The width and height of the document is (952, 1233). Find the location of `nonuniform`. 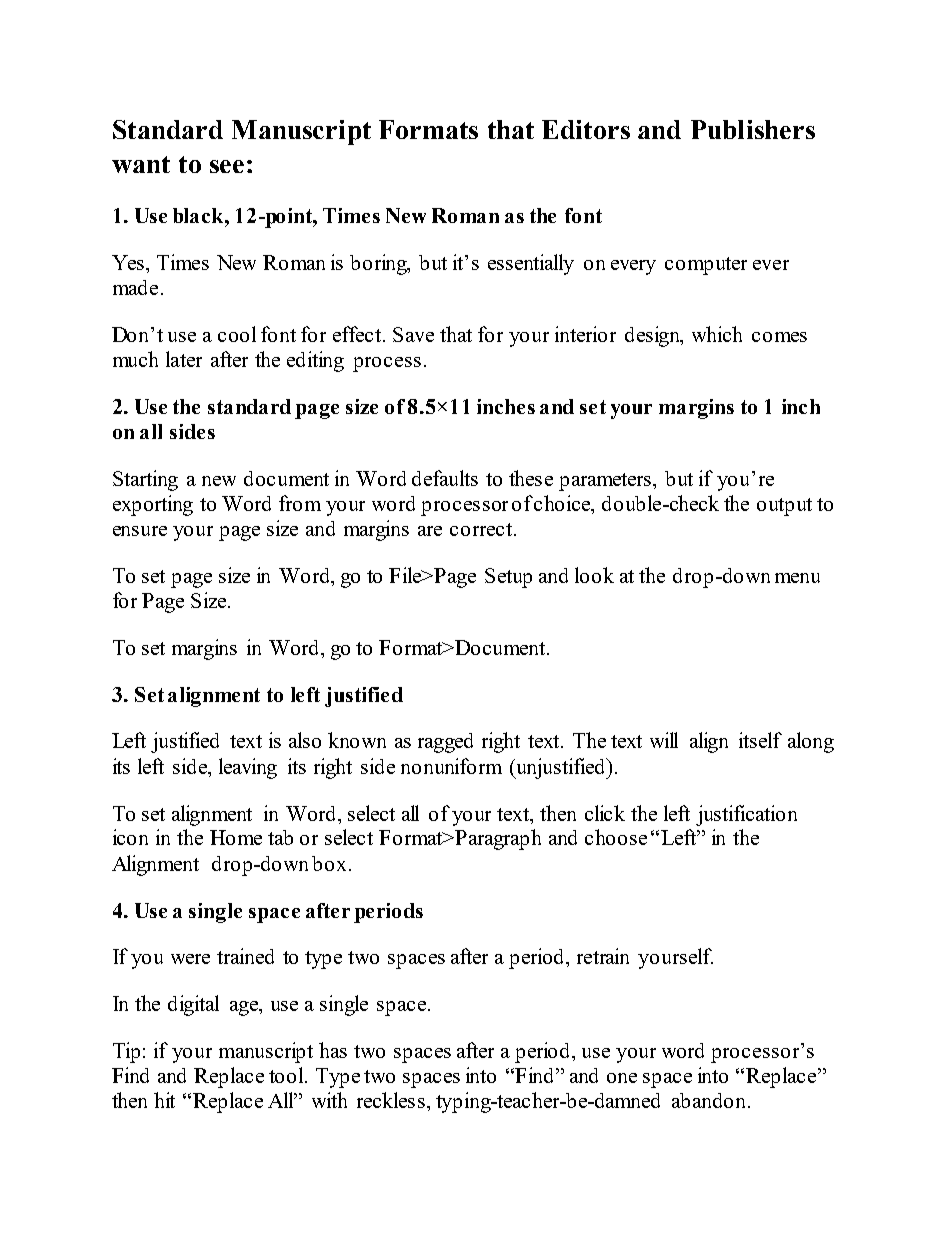

nonuniform is located at coordinates (451, 766).
